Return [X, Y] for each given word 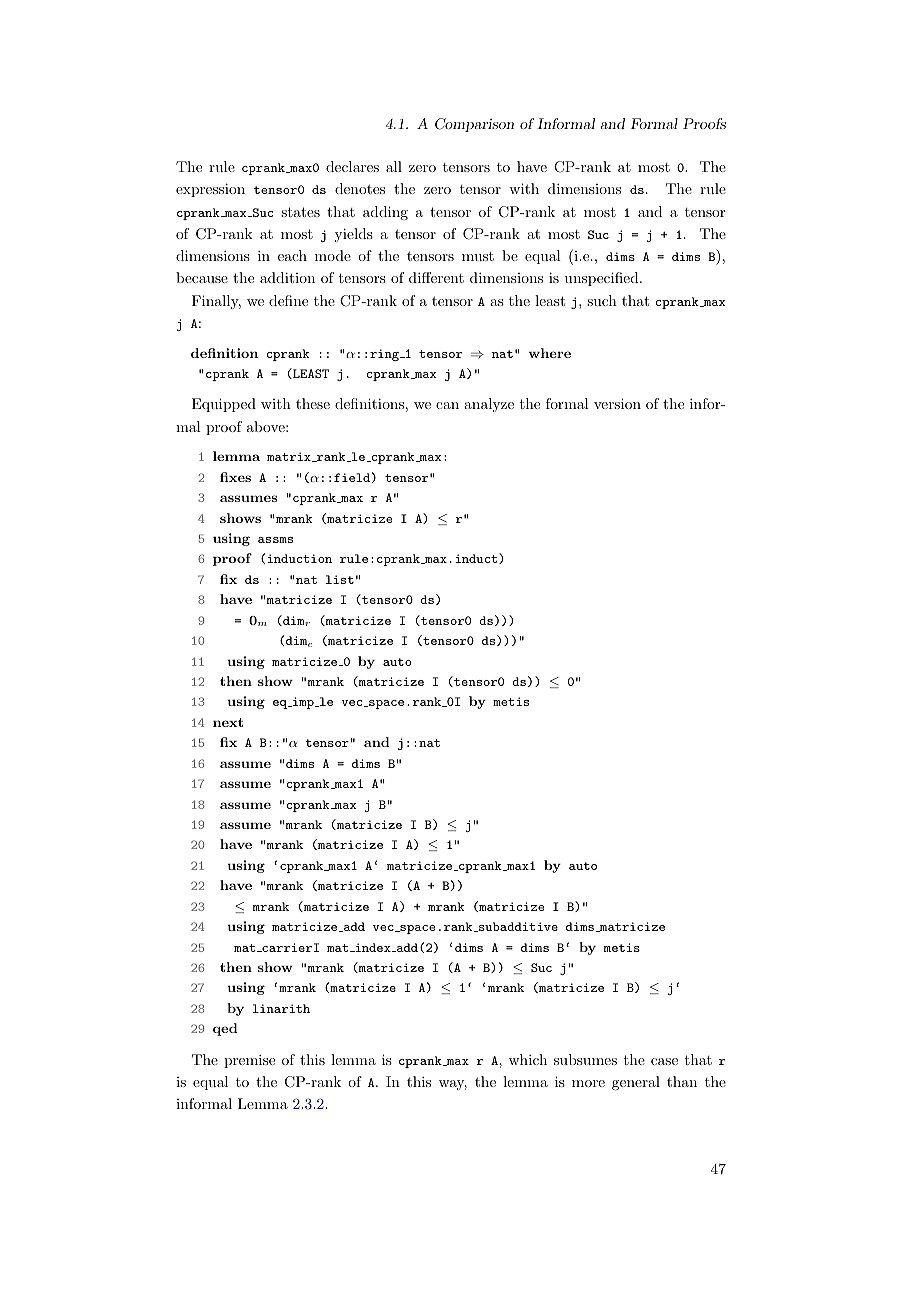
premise [249, 1061]
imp [303, 703]
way [453, 1085]
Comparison [474, 125]
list [340, 579]
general [636, 1083]
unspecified [602, 279]
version [617, 403]
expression [210, 190]
